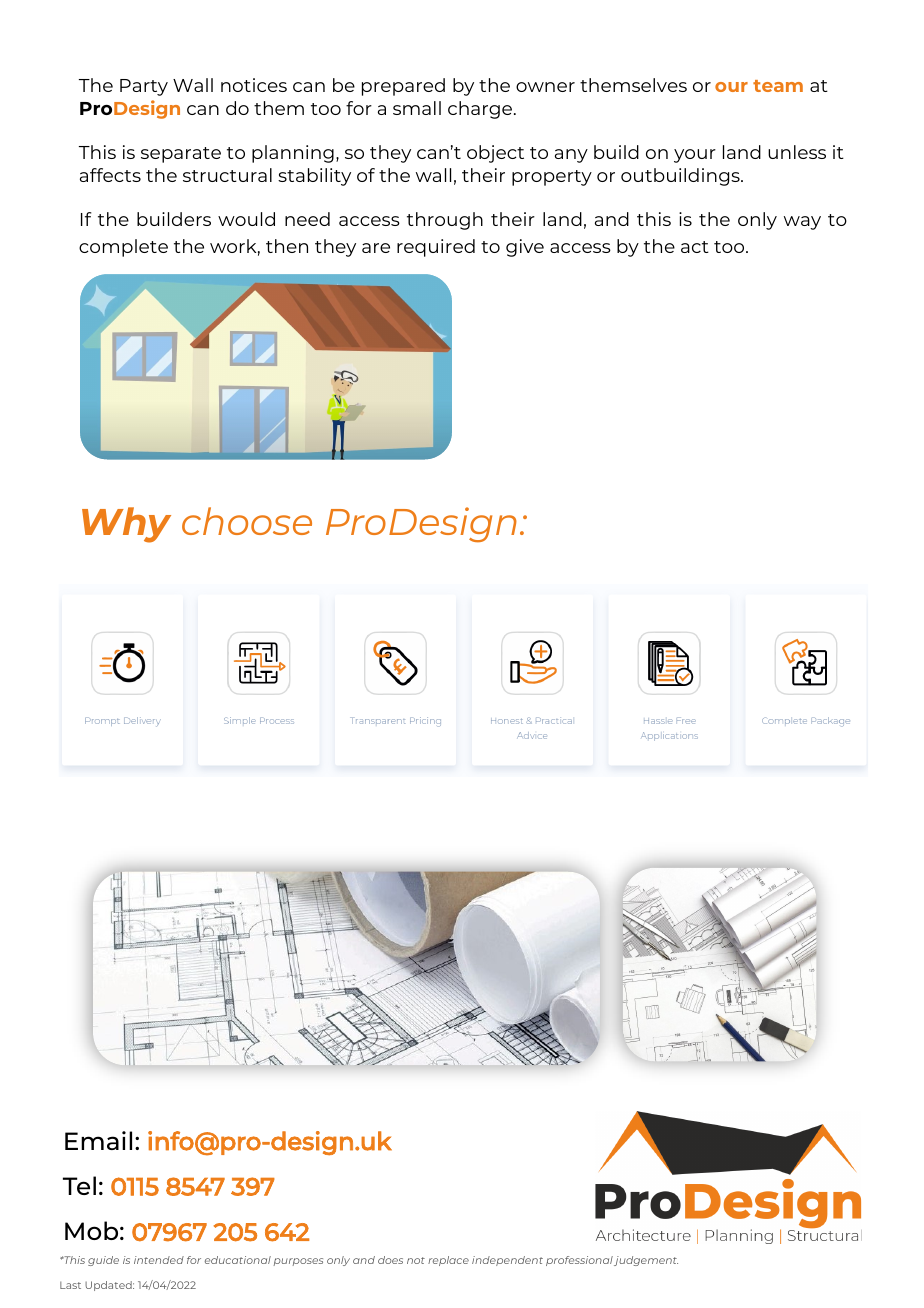 The image size is (924, 1308). What do you see at coordinates (126, 525) in the screenshot?
I see `Why` at bounding box center [126, 525].
